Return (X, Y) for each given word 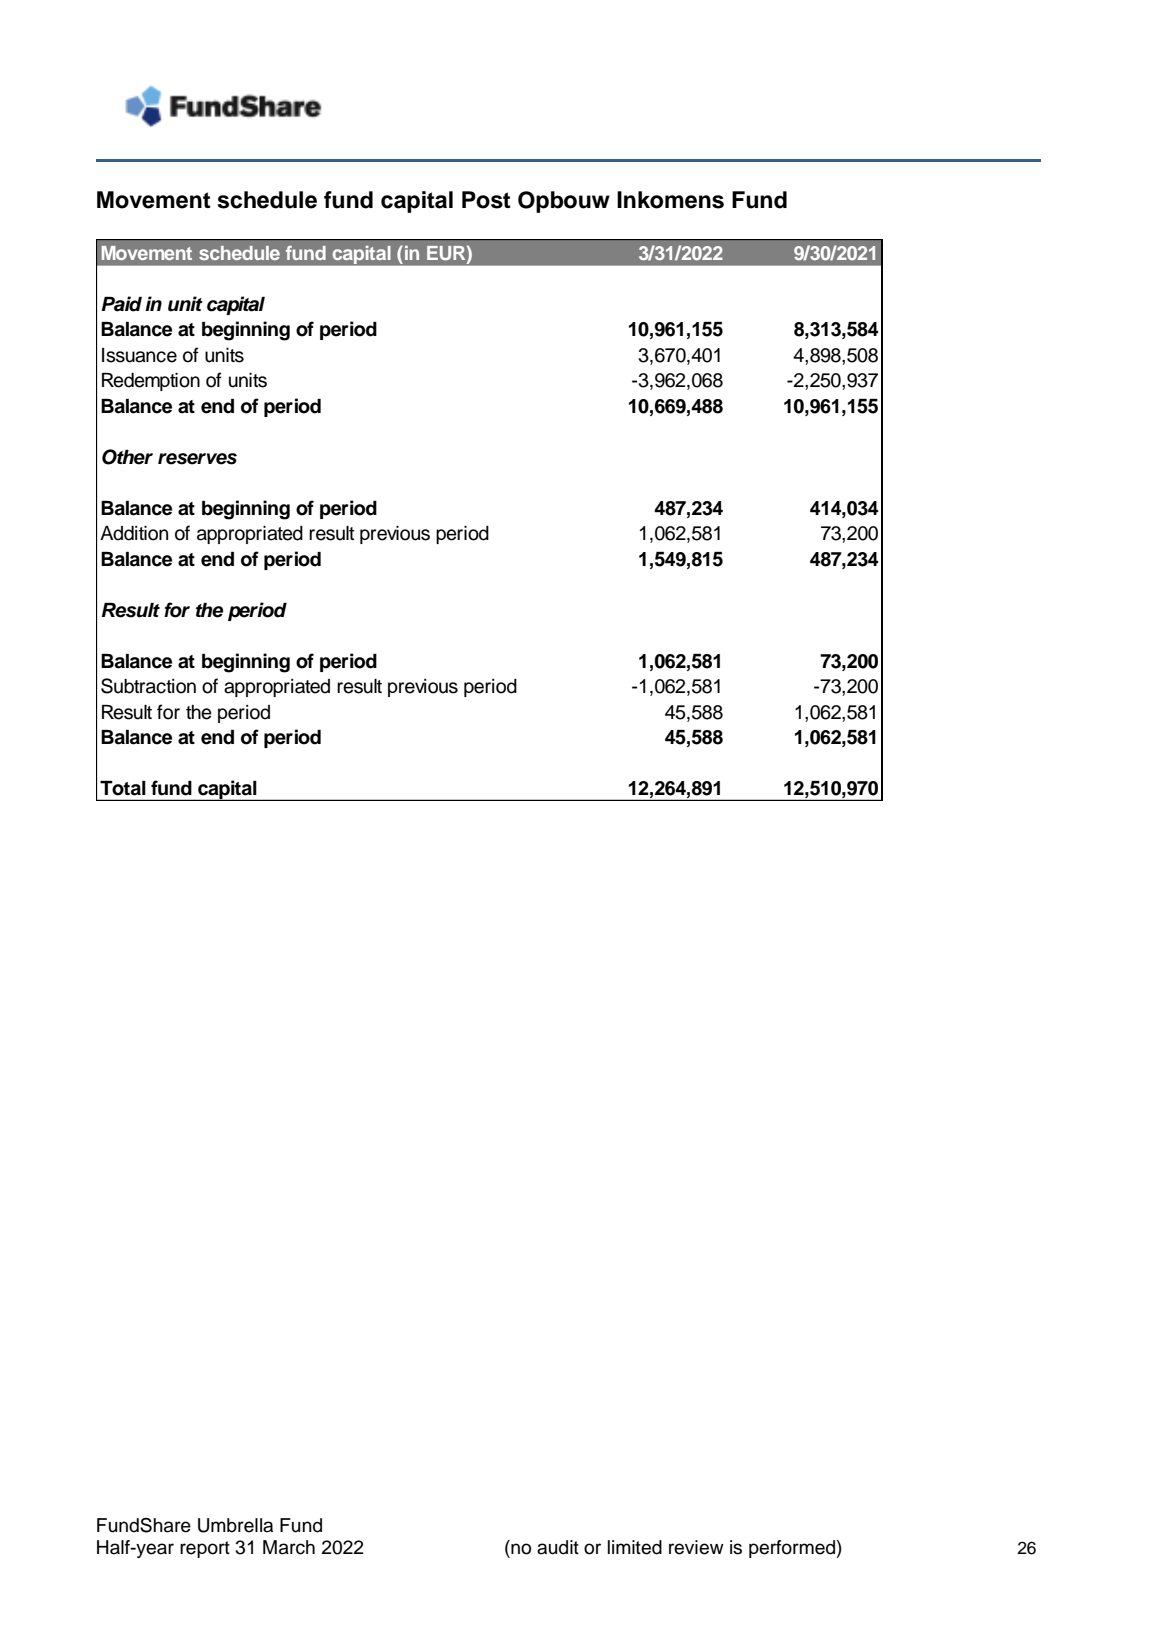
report (205, 1549)
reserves (197, 459)
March (289, 1547)
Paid (122, 304)
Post (486, 200)
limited (635, 1547)
